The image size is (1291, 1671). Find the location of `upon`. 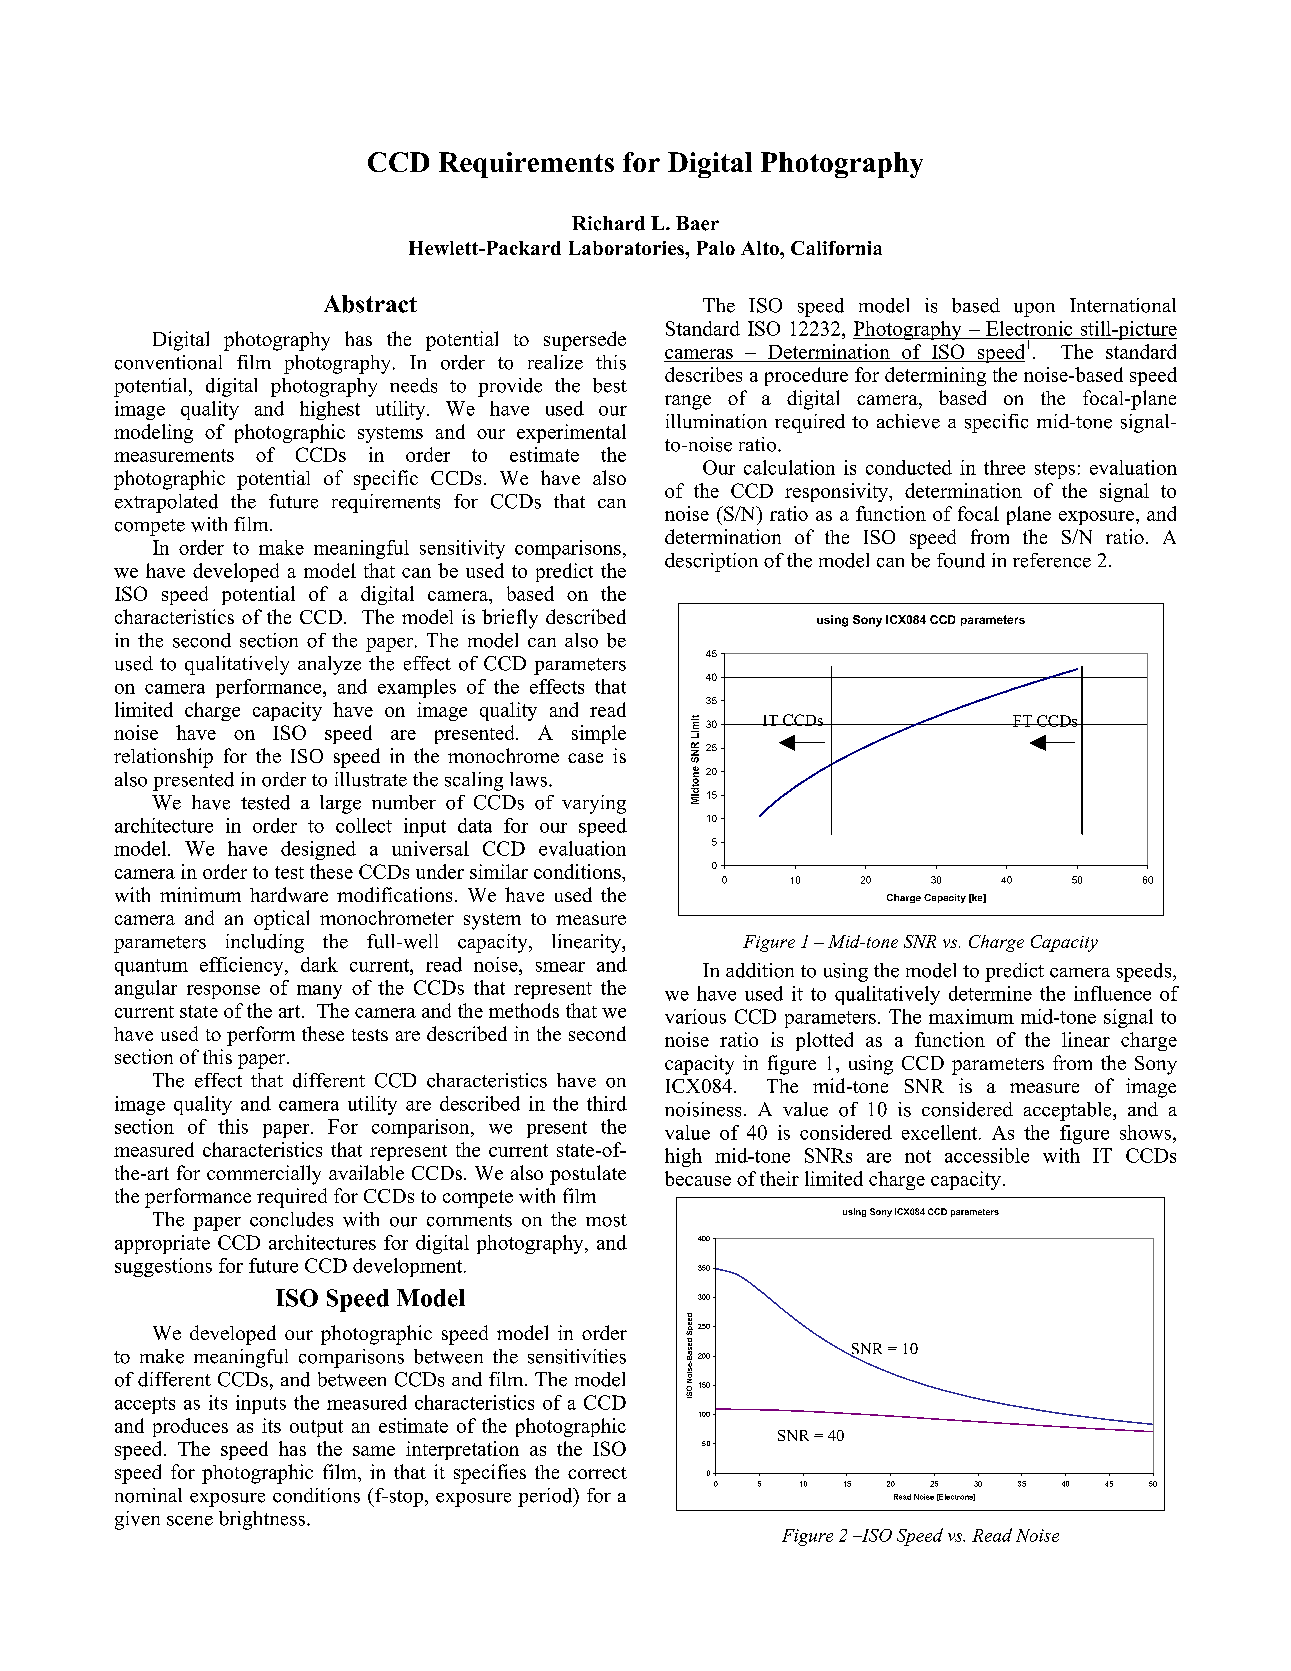

upon is located at coordinates (1034, 310).
